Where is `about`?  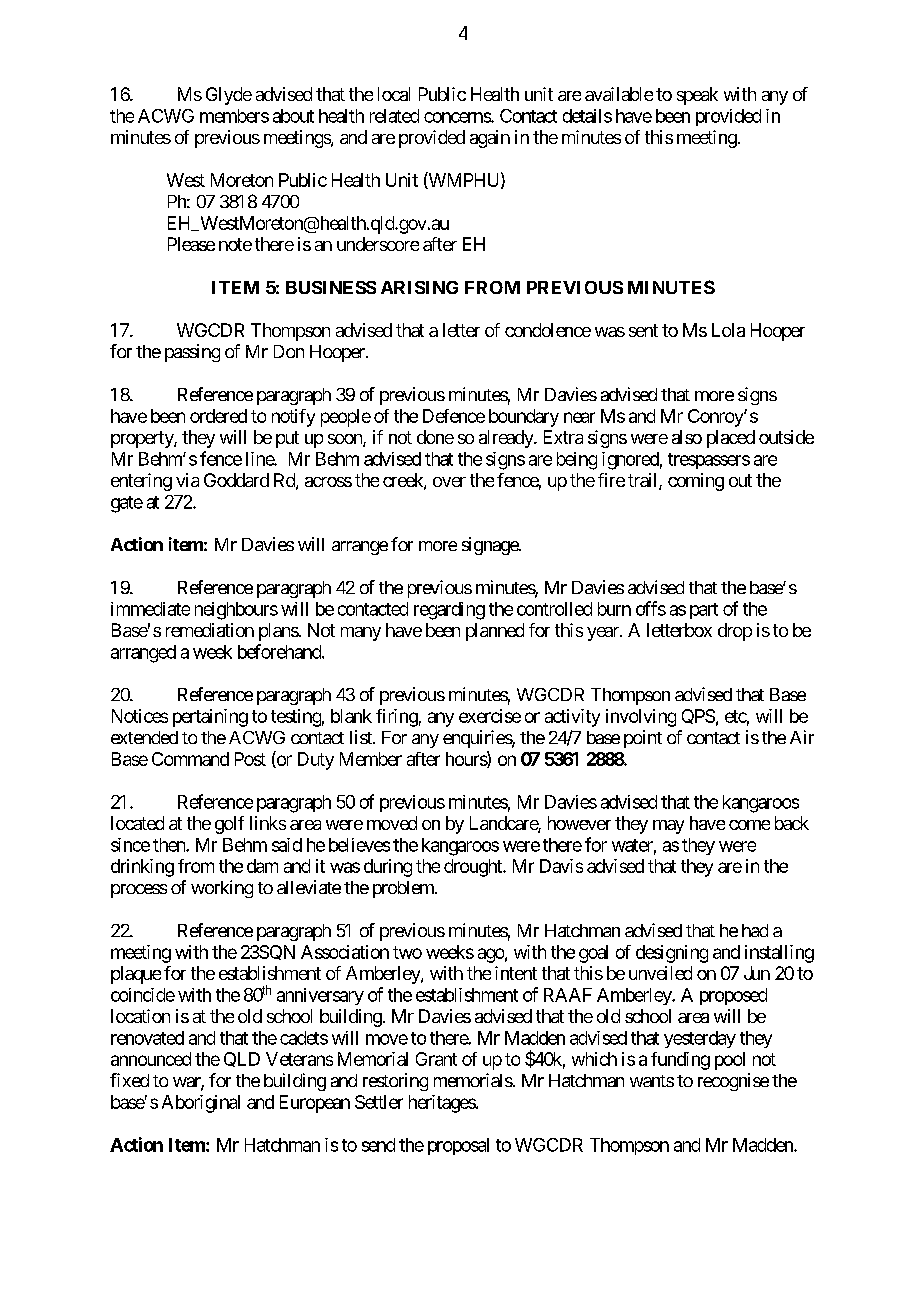
about is located at coordinates (293, 116).
